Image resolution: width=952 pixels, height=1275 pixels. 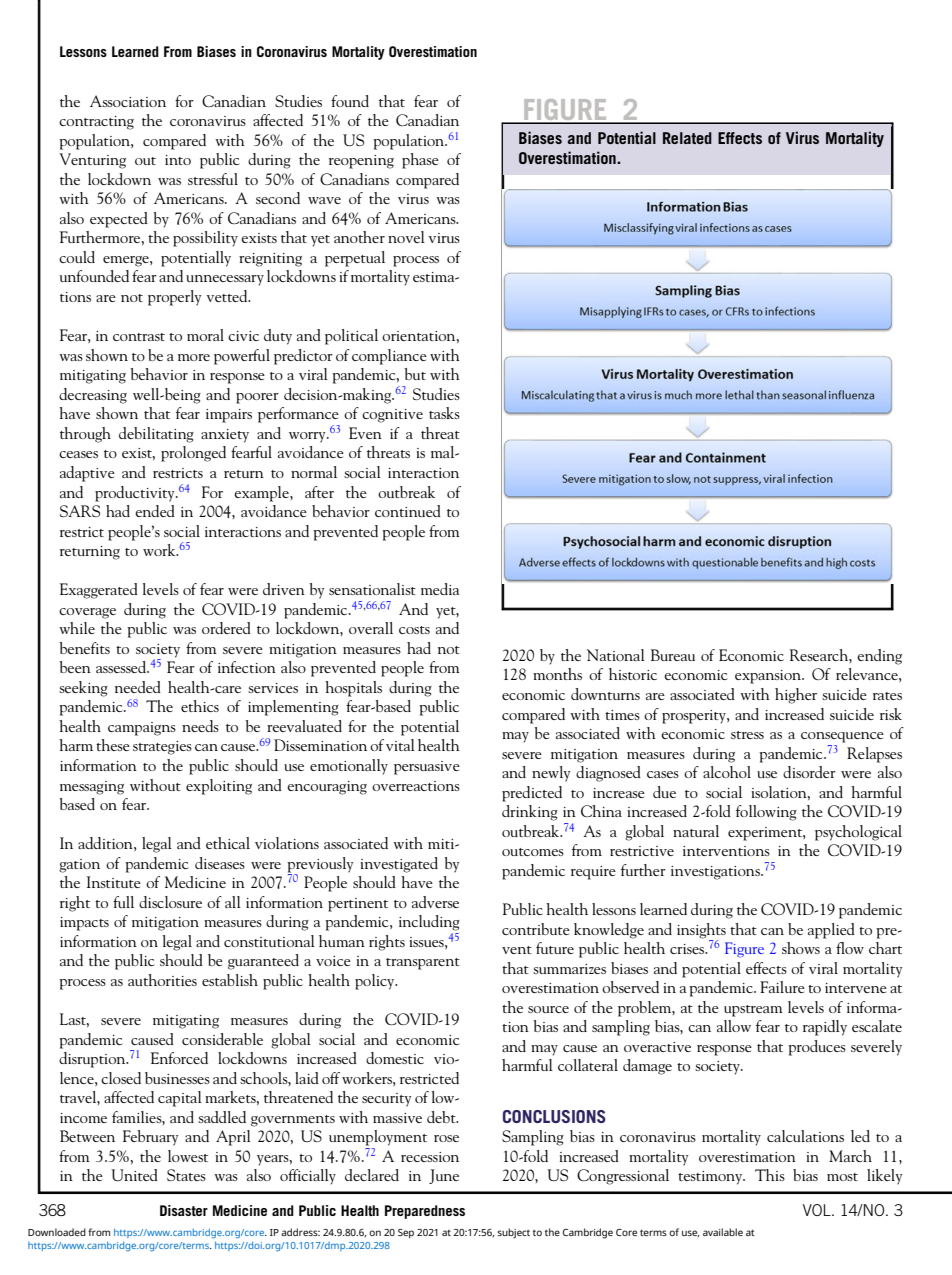 What do you see at coordinates (444, 413) in the document?
I see `tasks` at bounding box center [444, 413].
